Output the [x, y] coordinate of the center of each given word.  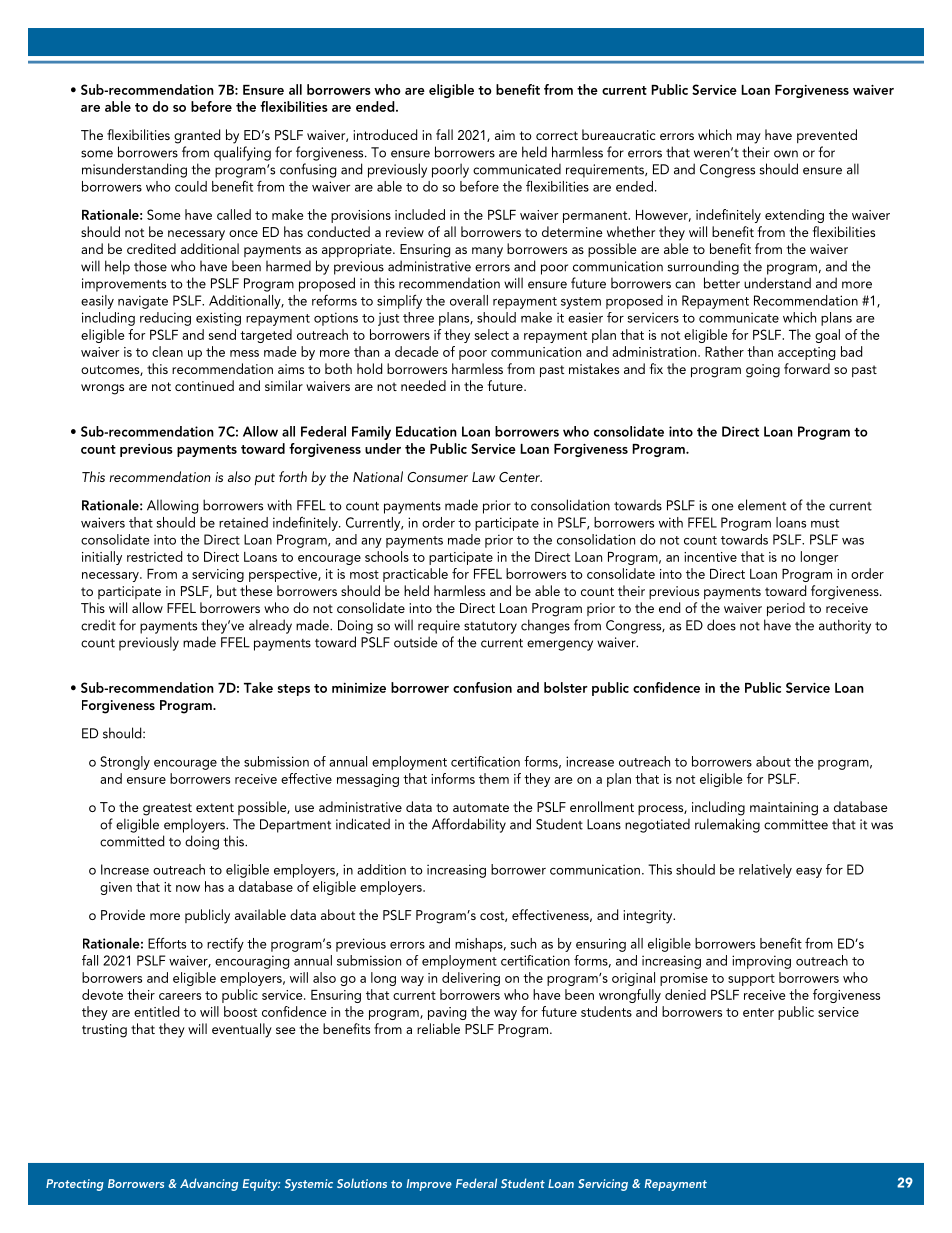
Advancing [209, 1184]
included [420, 214]
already [270, 626]
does [721, 625]
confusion [482, 687]
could [191, 186]
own [786, 154]
